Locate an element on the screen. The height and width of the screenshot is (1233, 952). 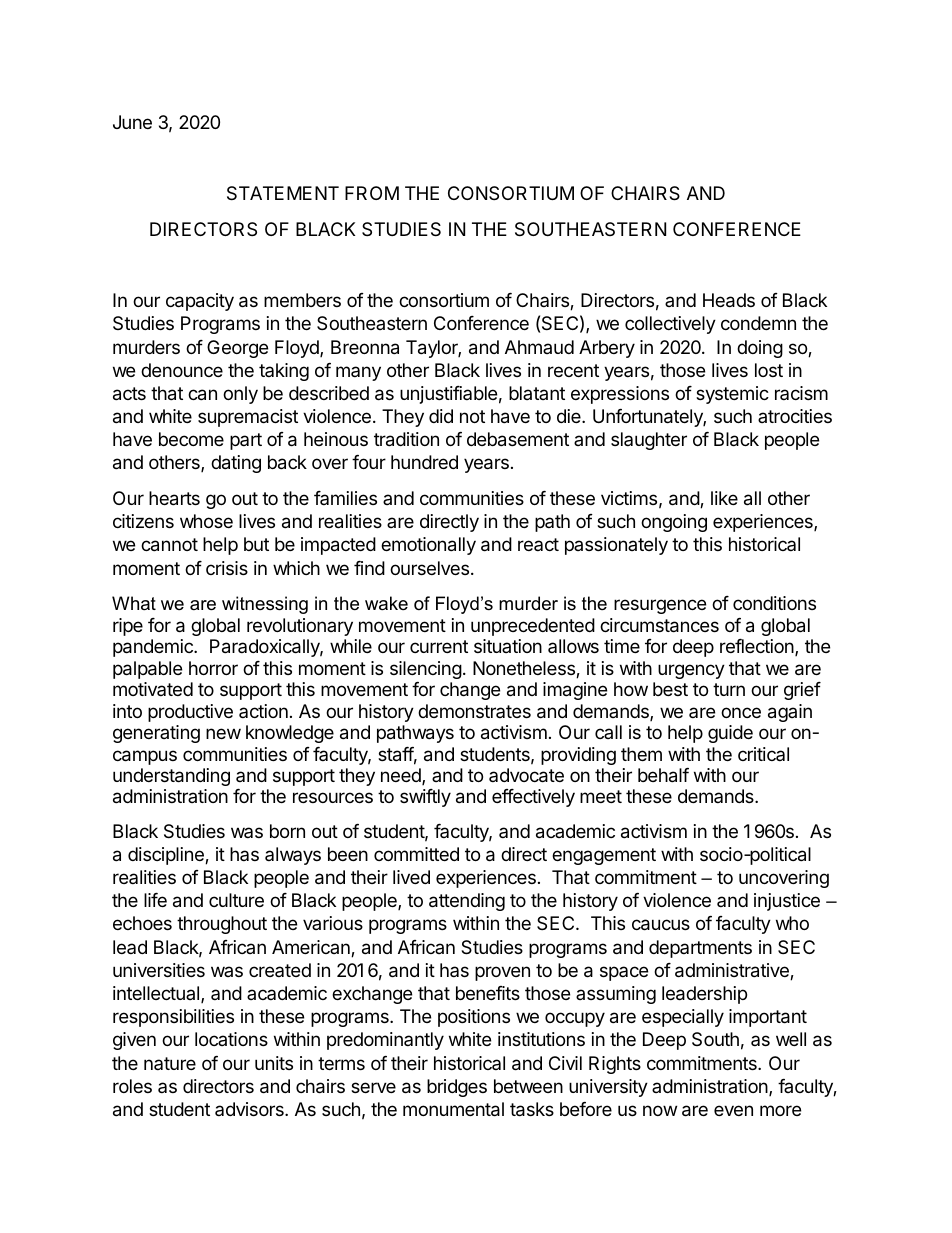
Heads is located at coordinates (729, 300).
